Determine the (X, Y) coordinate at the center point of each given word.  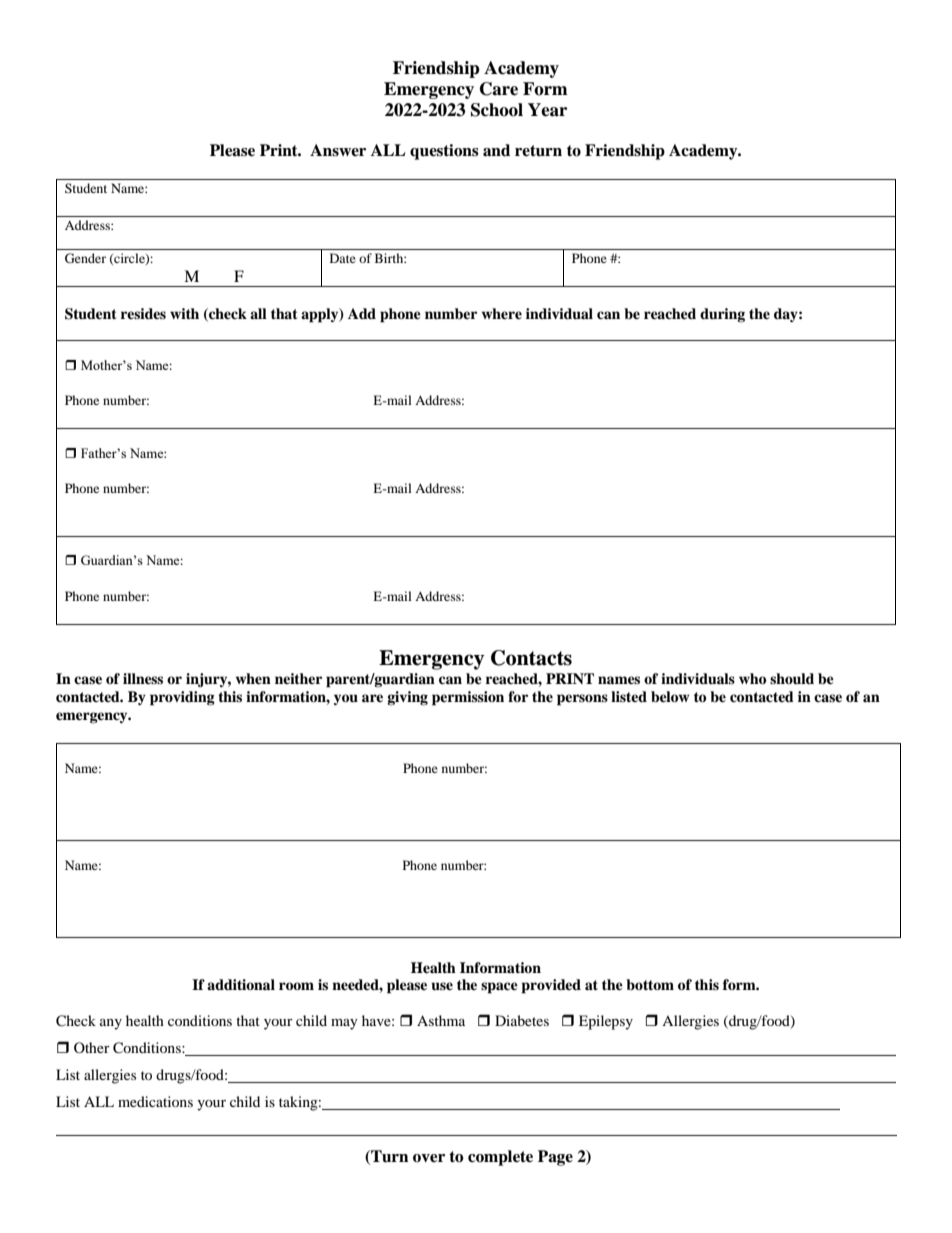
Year (547, 110)
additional (241, 984)
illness (143, 678)
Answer (338, 150)
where (502, 313)
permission (468, 698)
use (442, 986)
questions (444, 152)
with (184, 313)
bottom (650, 984)
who (752, 678)
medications (155, 1101)
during (722, 315)
